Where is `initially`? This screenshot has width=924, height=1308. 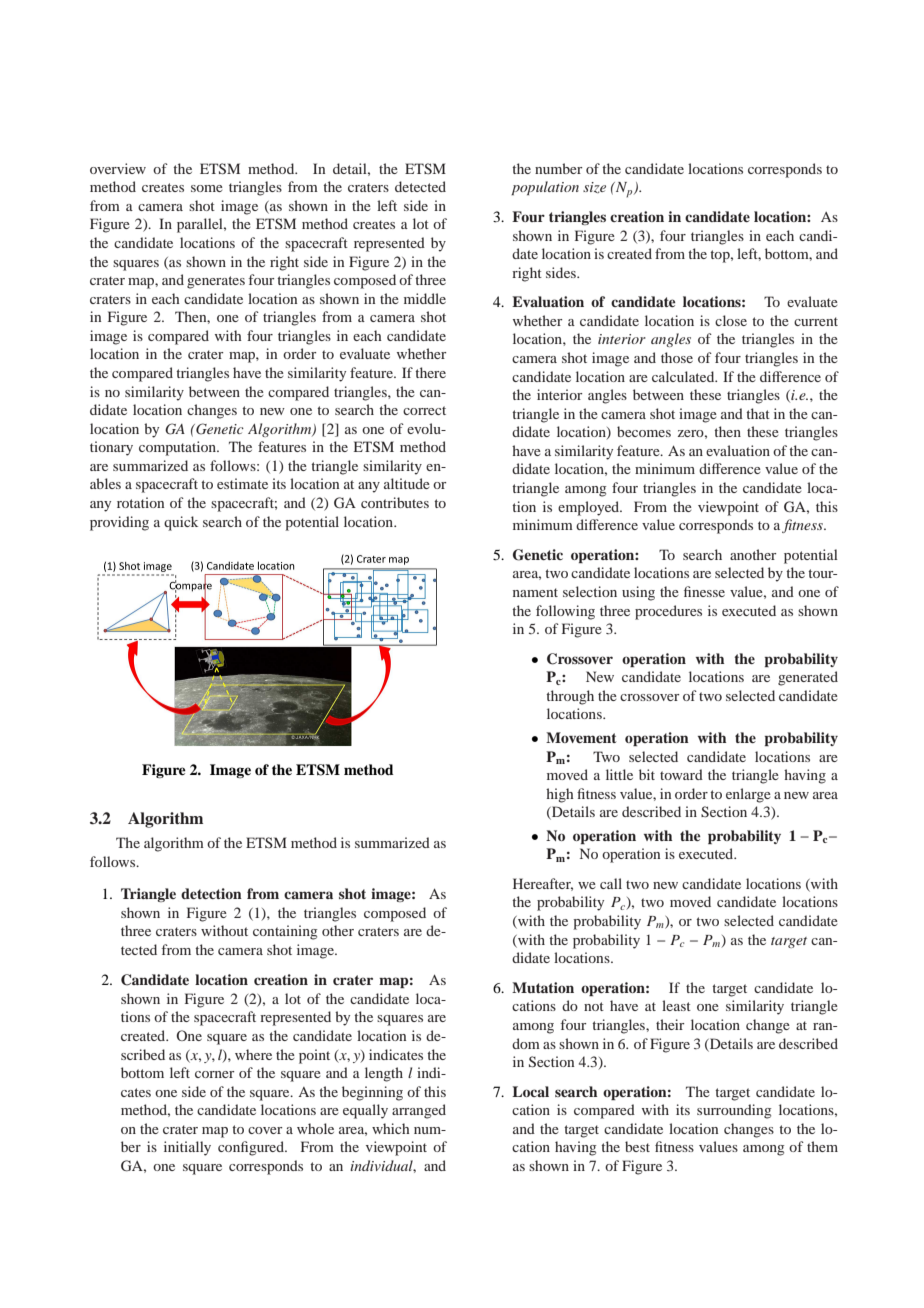 initially is located at coordinates (187, 1148).
